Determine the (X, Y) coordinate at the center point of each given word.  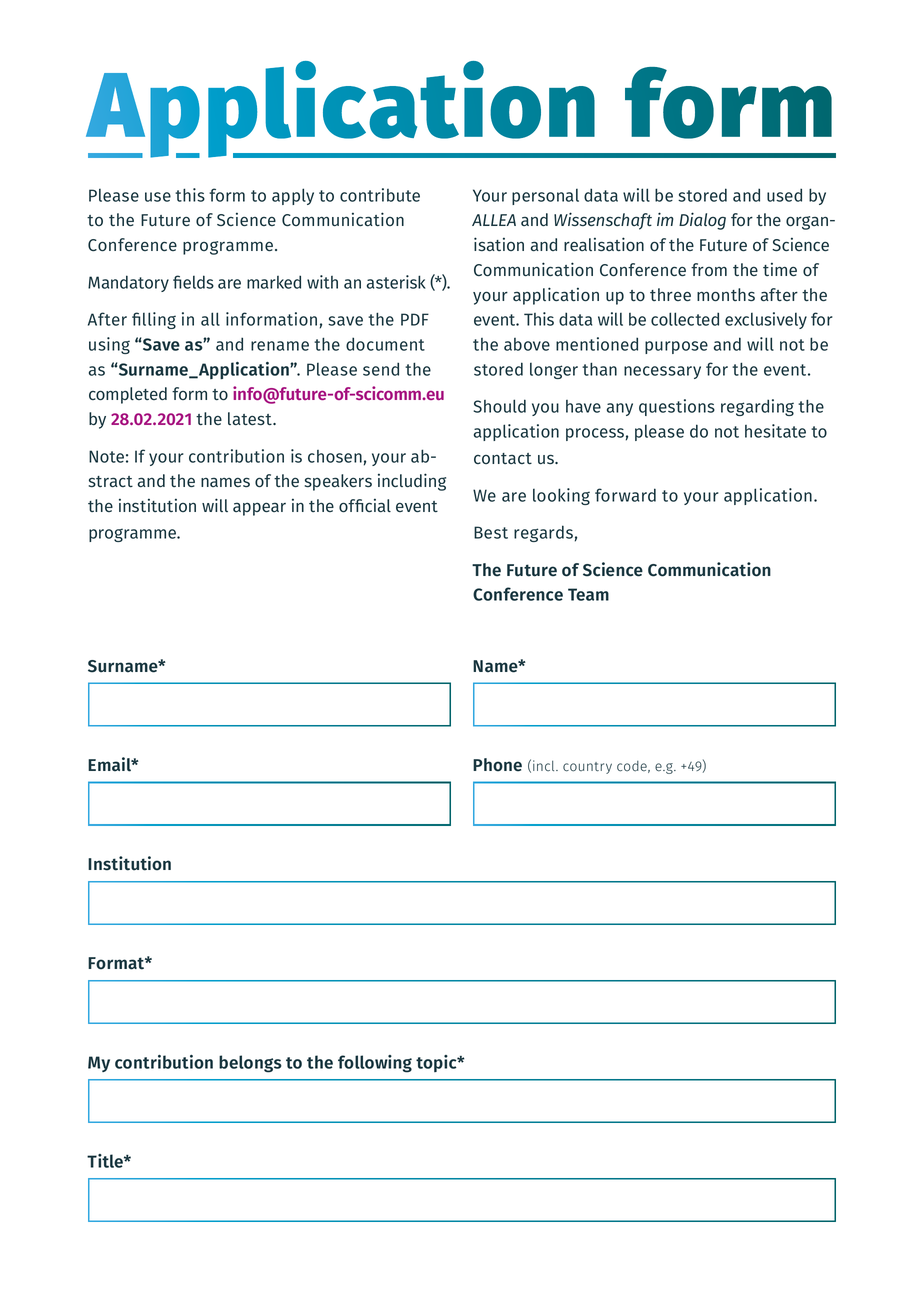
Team (588, 594)
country (587, 768)
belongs (250, 1064)
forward (625, 495)
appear (259, 509)
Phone (497, 765)
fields (193, 282)
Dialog (702, 221)
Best (491, 532)
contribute (380, 195)
